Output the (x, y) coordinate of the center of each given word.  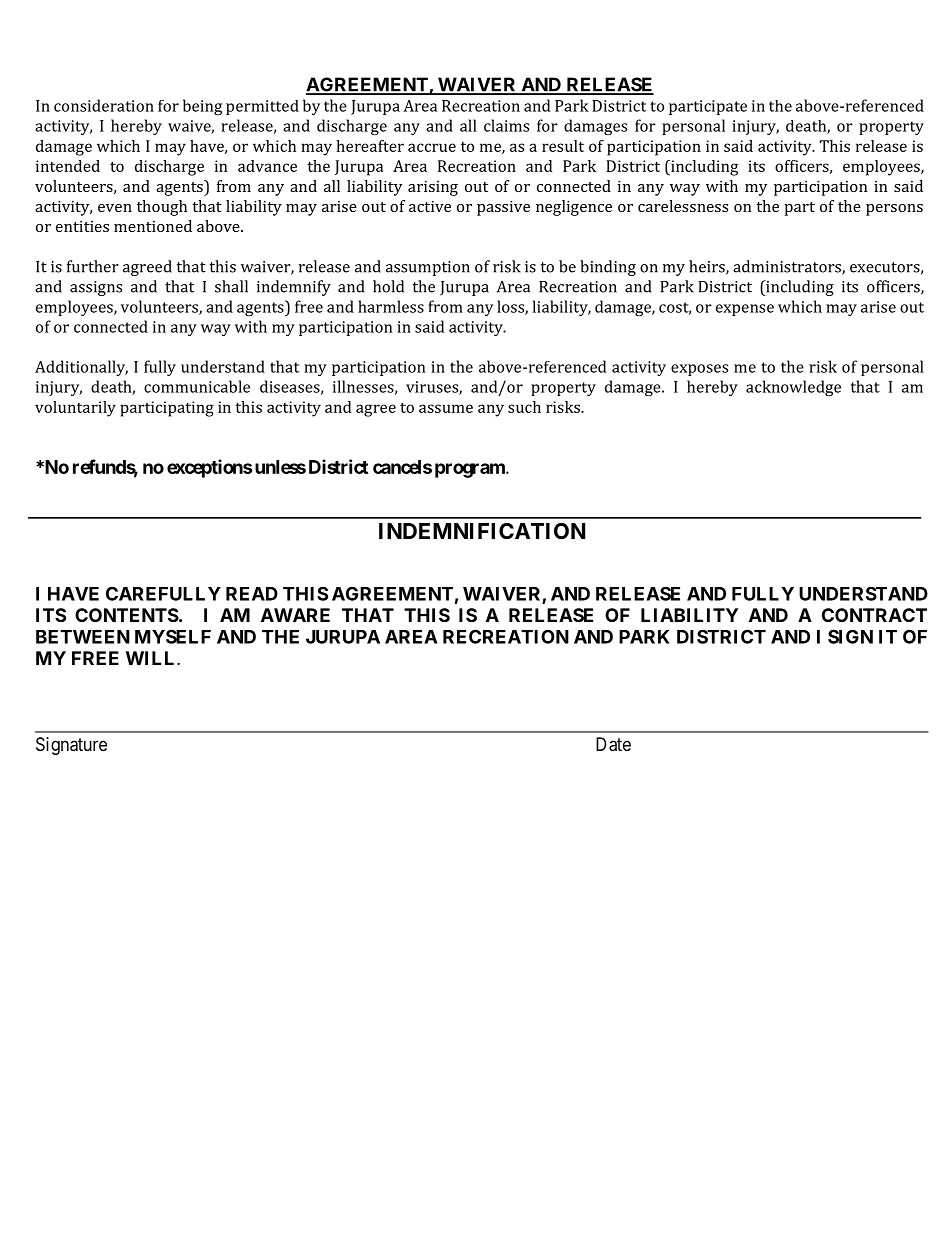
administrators (788, 267)
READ (252, 594)
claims (506, 125)
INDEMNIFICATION (482, 531)
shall (231, 286)
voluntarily (75, 409)
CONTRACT (874, 615)
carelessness (683, 206)
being (202, 107)
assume (446, 408)
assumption (428, 268)
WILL (152, 658)
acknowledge (793, 388)
